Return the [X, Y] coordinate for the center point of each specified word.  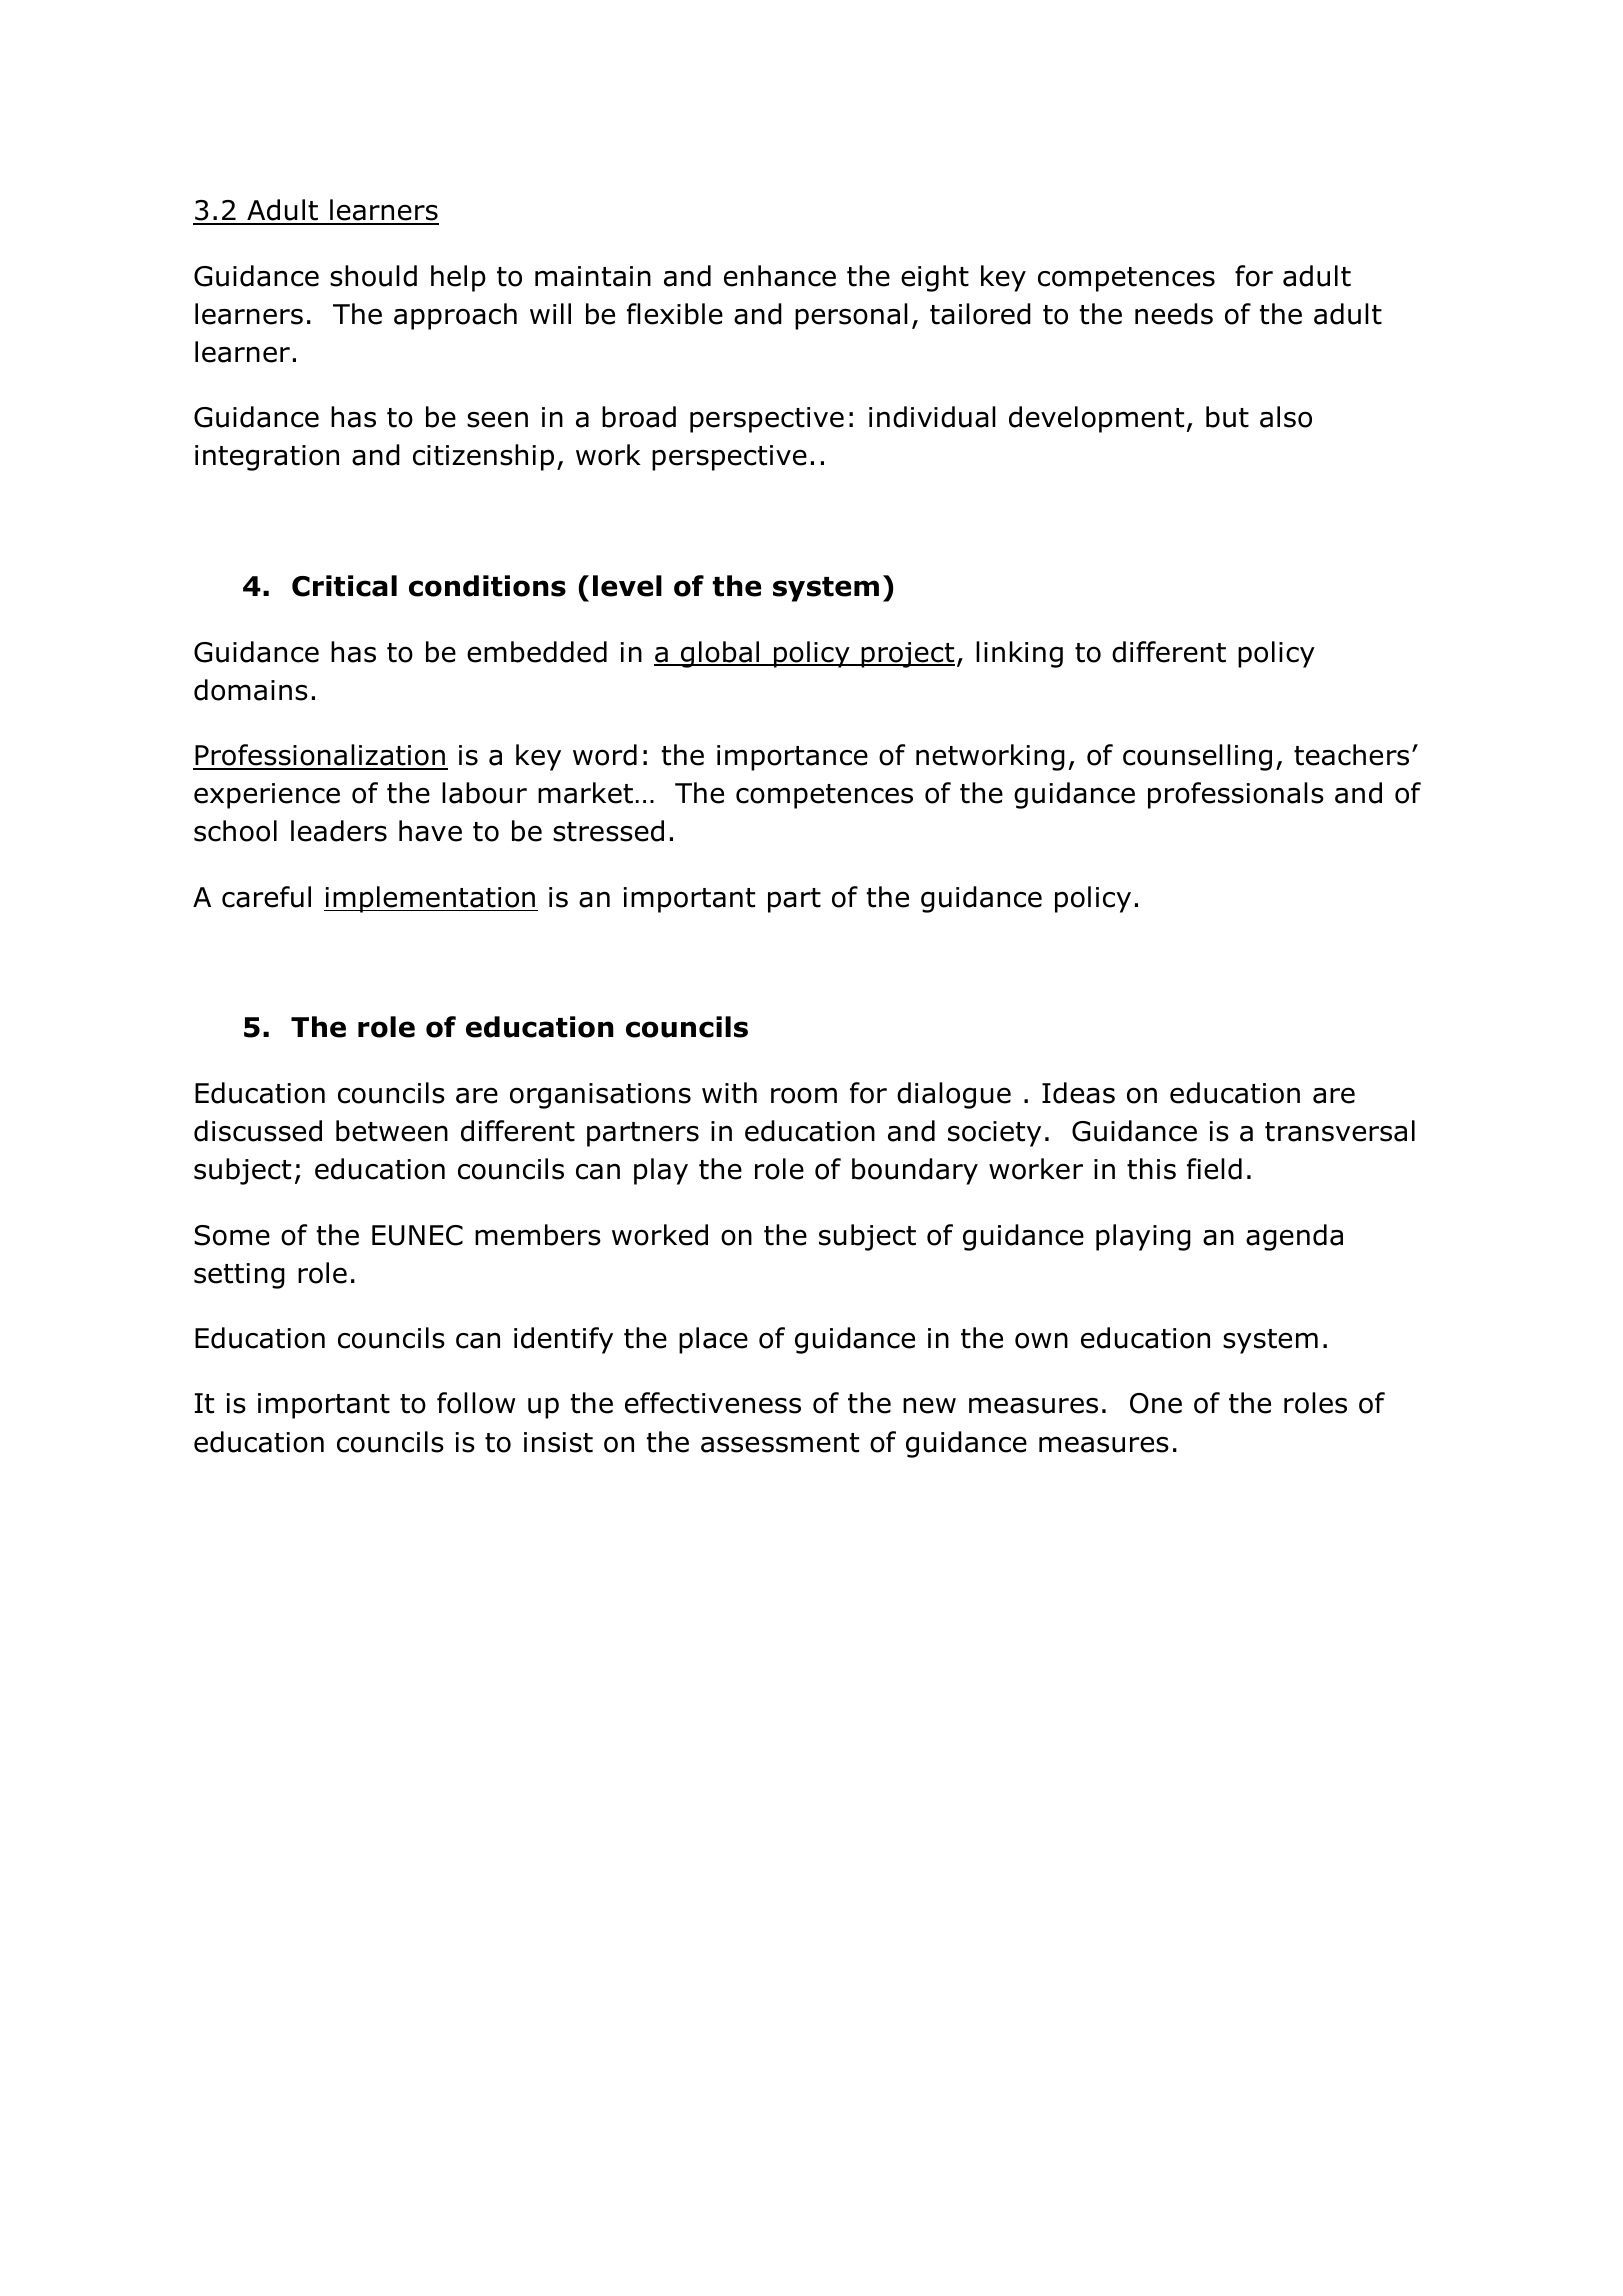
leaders [339, 831]
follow [476, 1403]
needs [1174, 314]
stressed [608, 831]
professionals [1236, 795]
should [373, 276]
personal [851, 316]
